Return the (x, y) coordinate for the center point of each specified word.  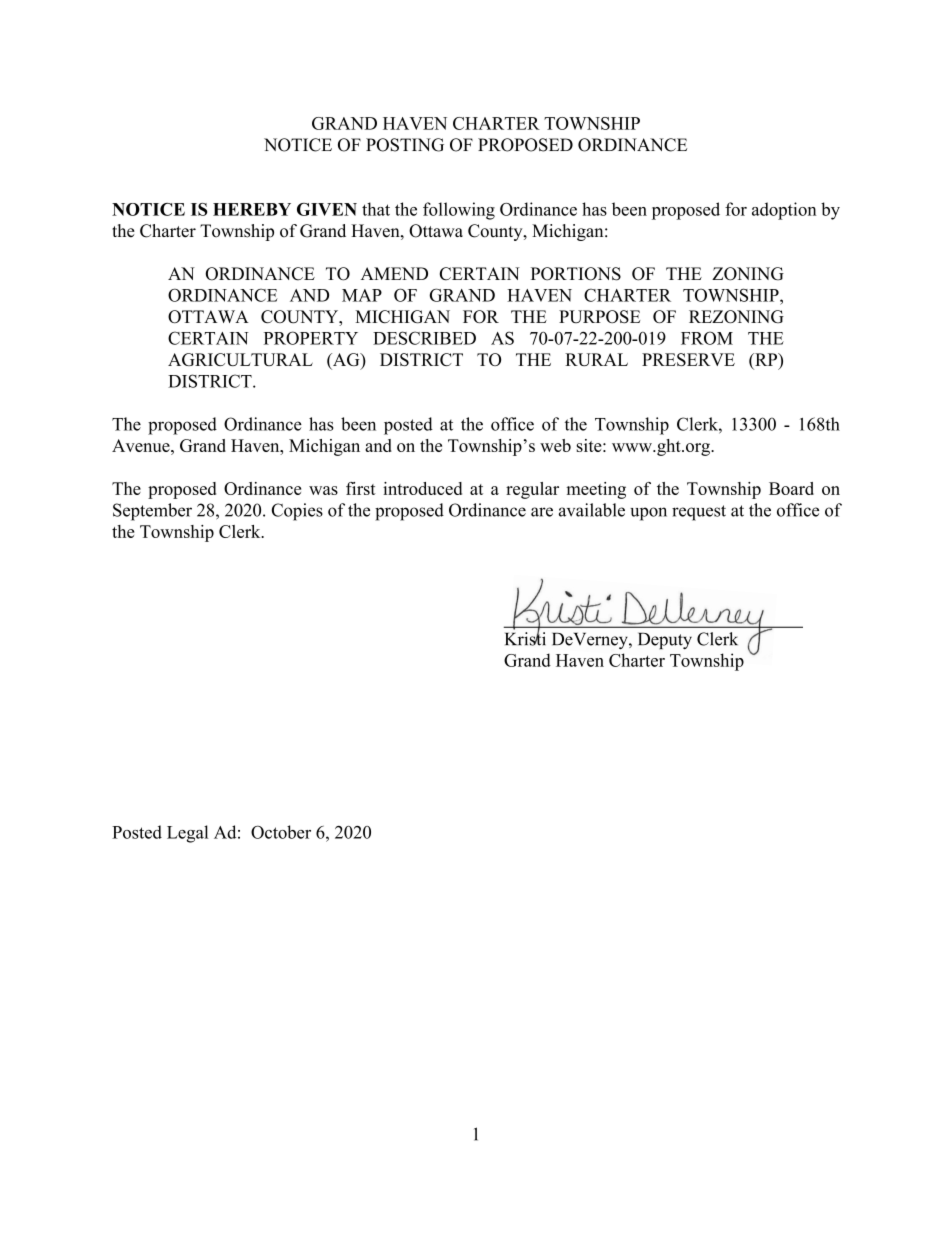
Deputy (665, 640)
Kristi (525, 638)
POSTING (405, 145)
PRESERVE (688, 359)
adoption (784, 211)
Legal (187, 834)
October (281, 832)
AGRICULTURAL (240, 359)
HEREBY (252, 209)
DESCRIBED (424, 338)
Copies (297, 512)
